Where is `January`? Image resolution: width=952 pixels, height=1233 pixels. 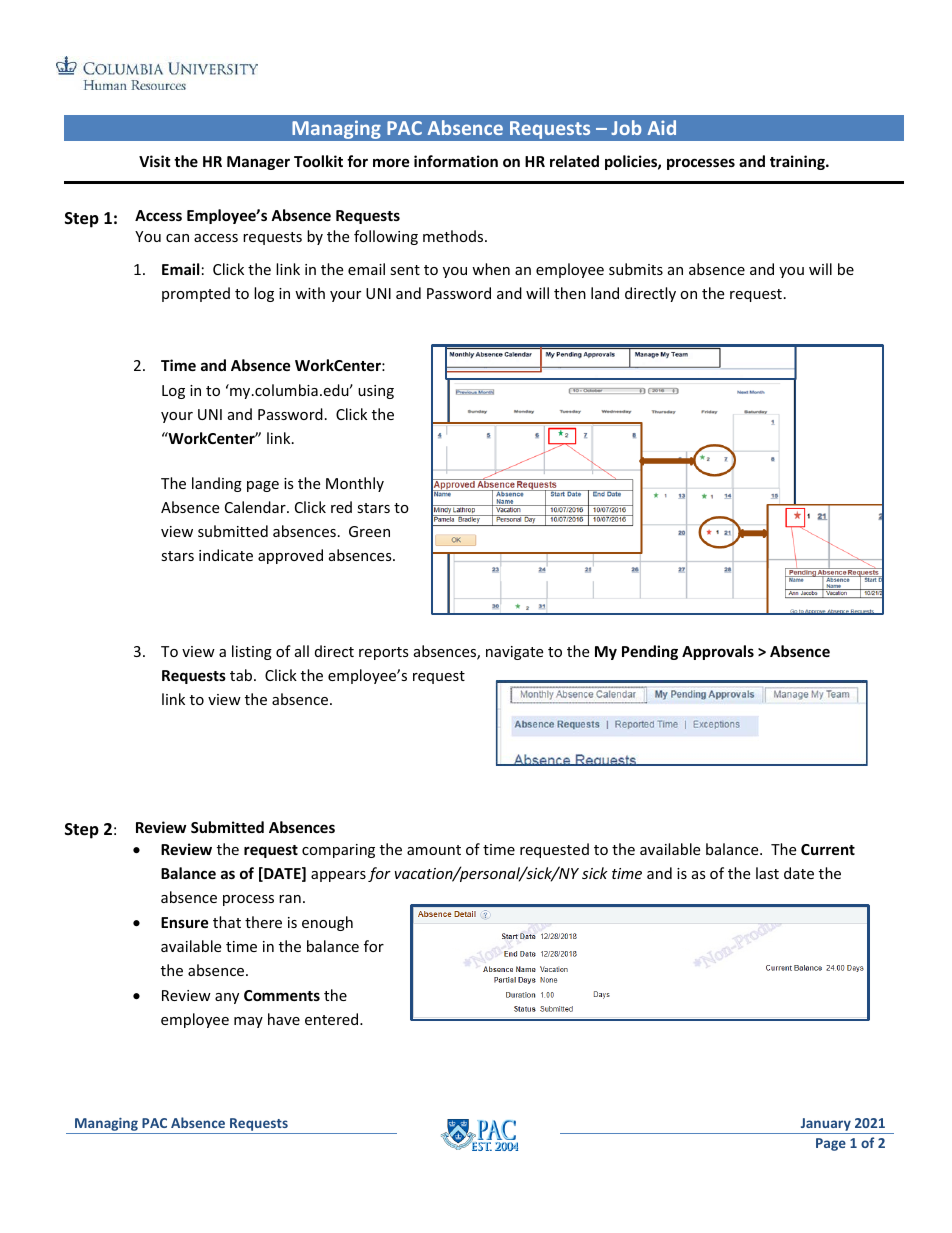 January is located at coordinates (825, 1126).
